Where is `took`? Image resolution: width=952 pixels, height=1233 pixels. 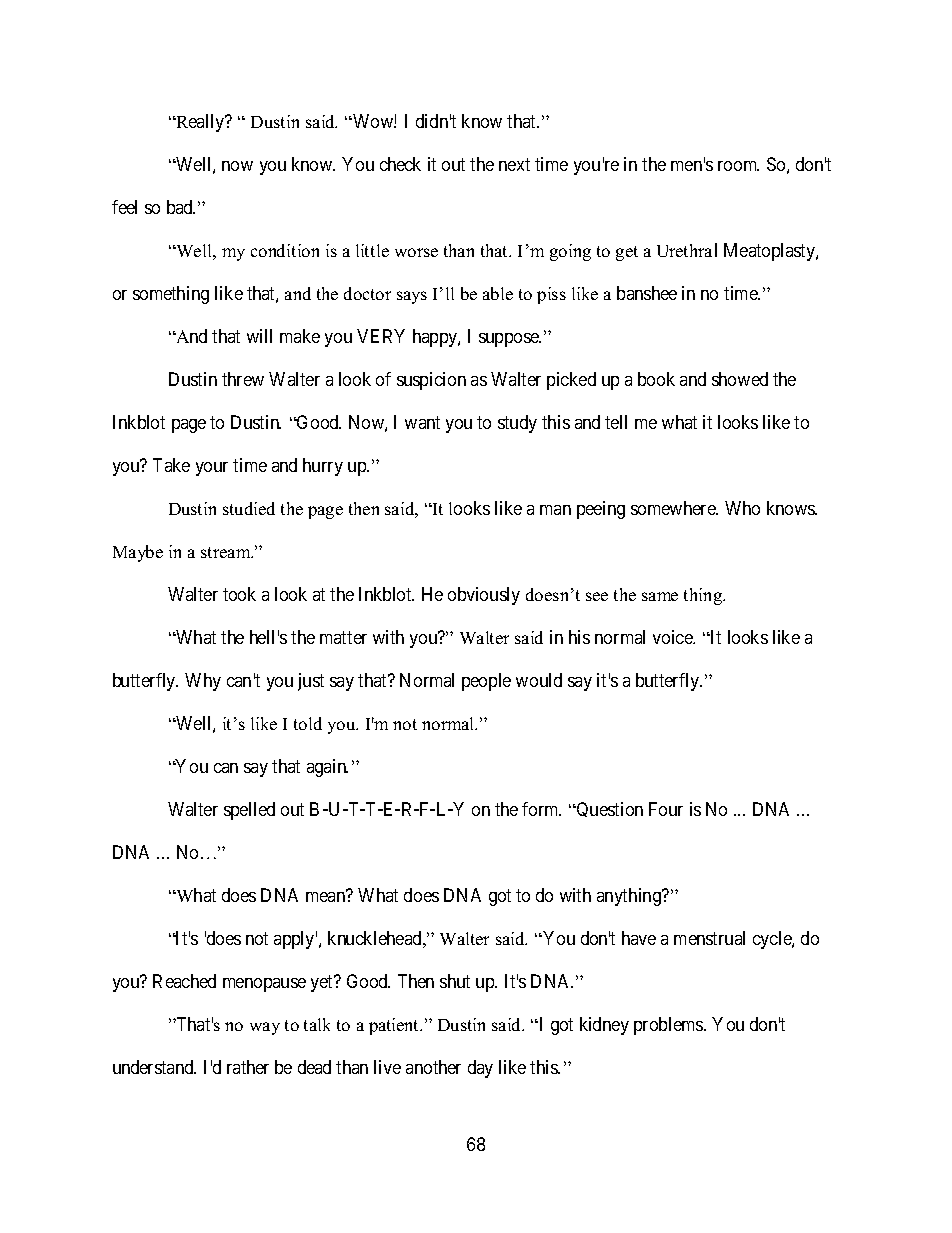
took is located at coordinates (239, 594).
